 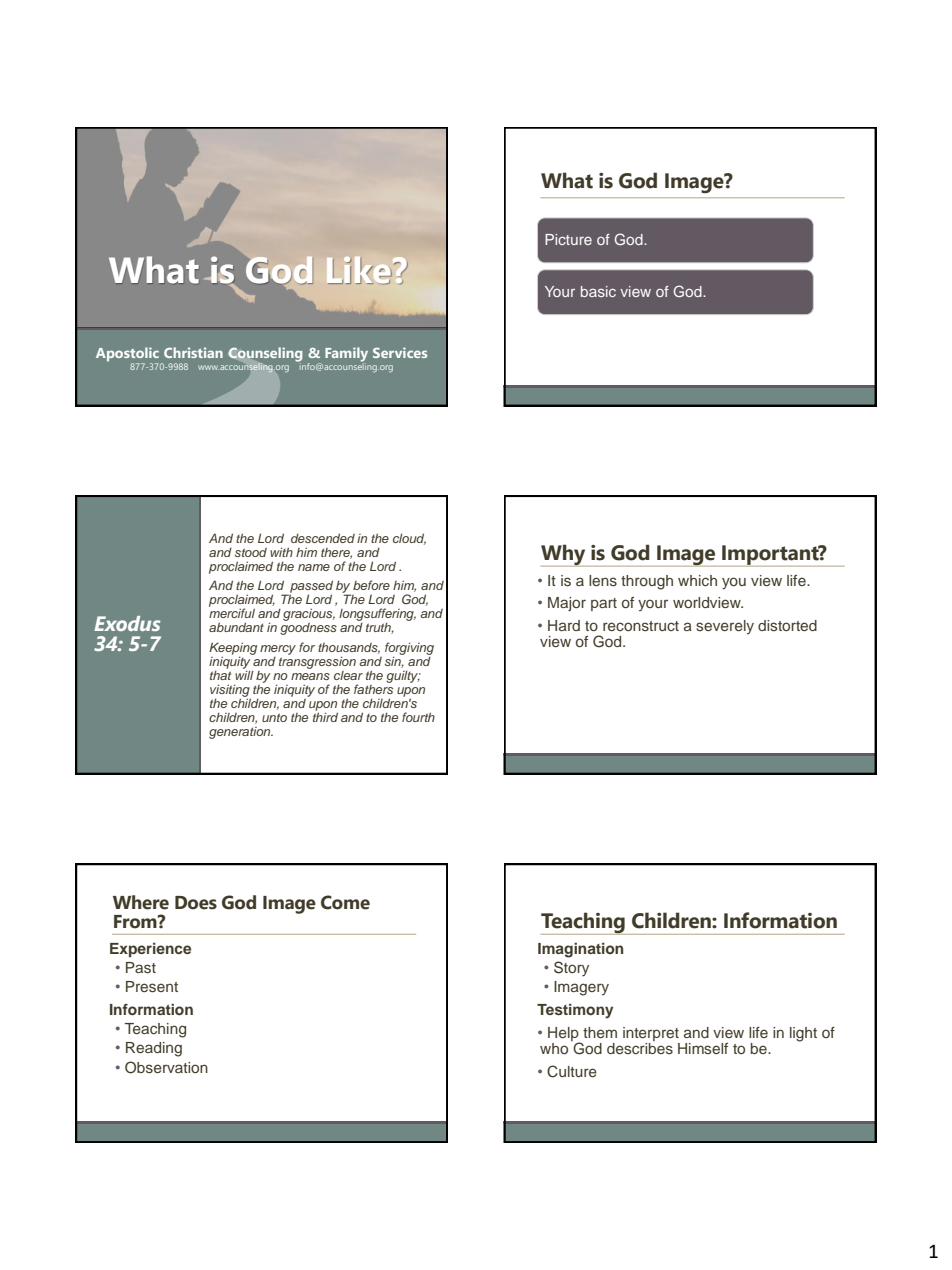 What do you see at coordinates (193, 352) in the page?
I see `Christian` at bounding box center [193, 352].
